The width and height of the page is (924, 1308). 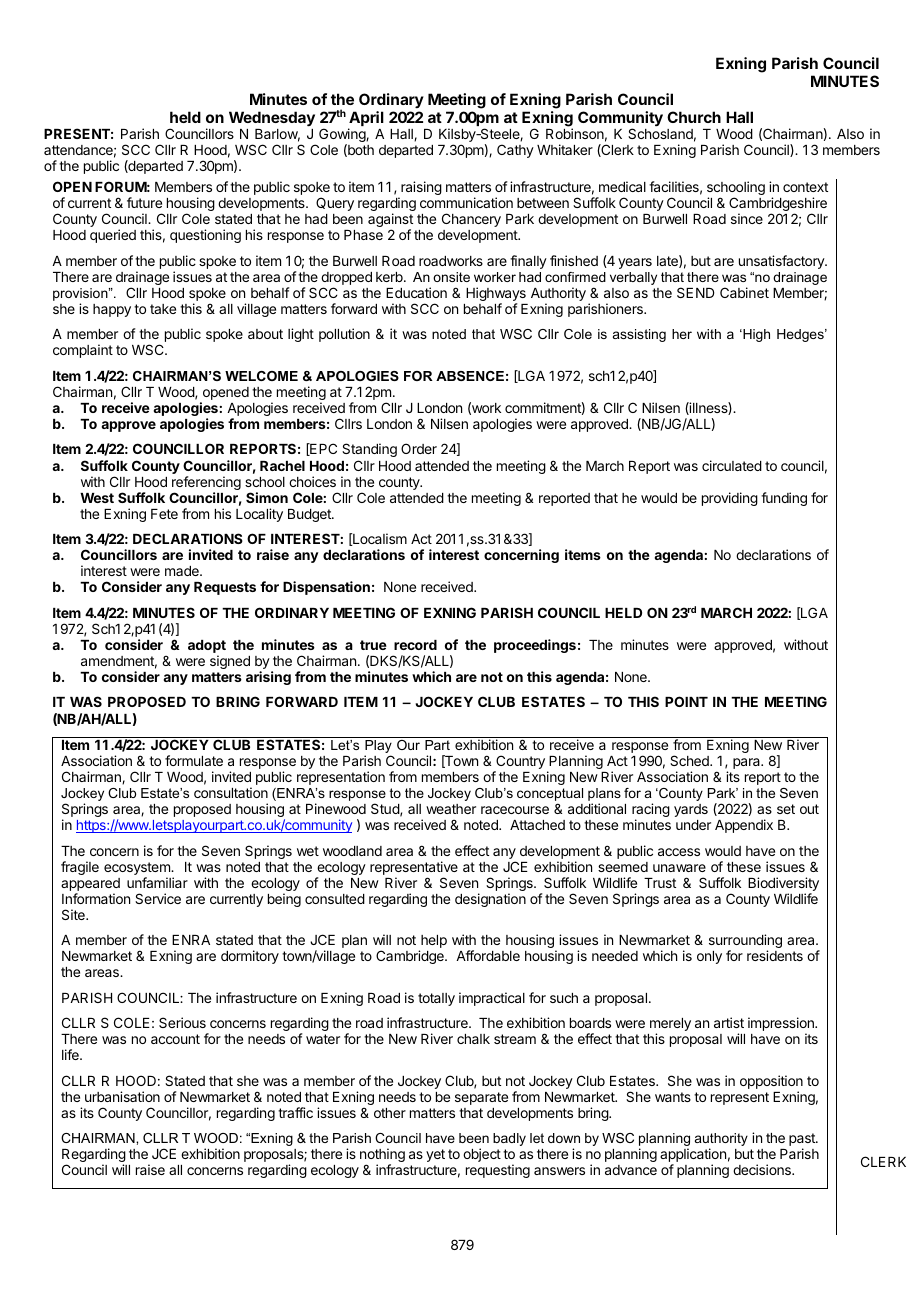 What do you see at coordinates (144, 202) in the page?
I see `future` at bounding box center [144, 202].
